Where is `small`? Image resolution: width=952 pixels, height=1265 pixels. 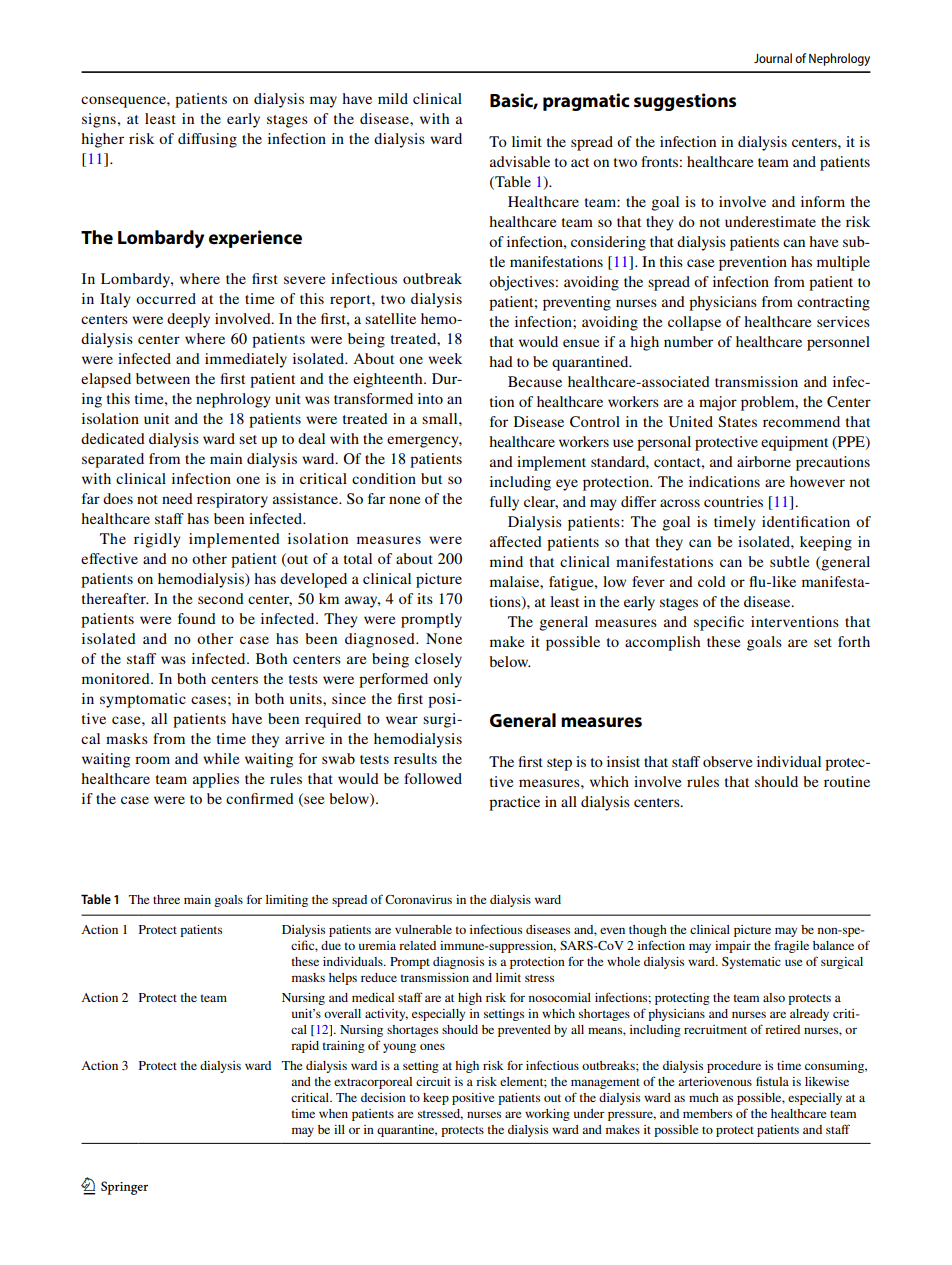 small is located at coordinates (441, 418).
